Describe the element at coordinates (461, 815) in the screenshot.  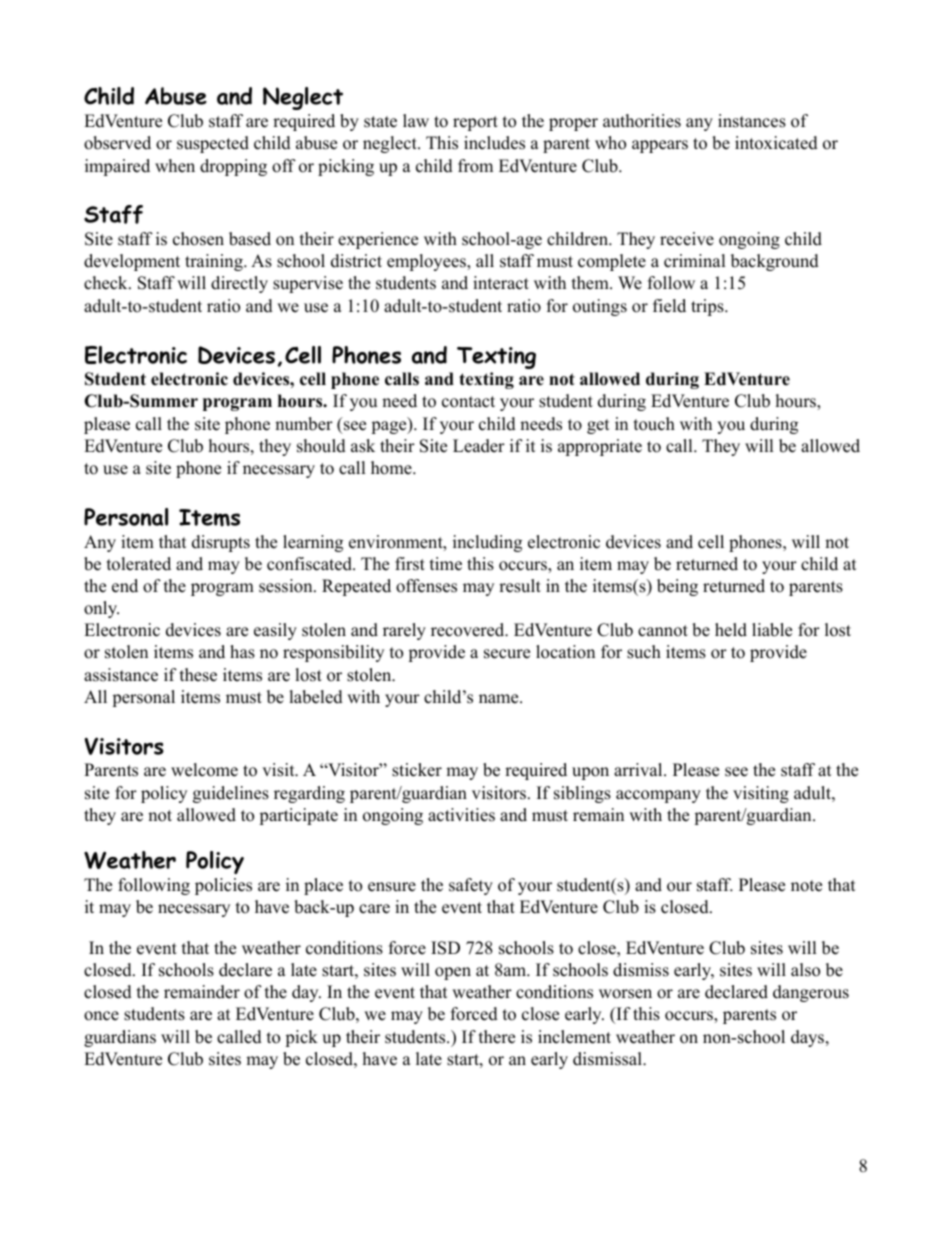
I see `activities` at that location.
